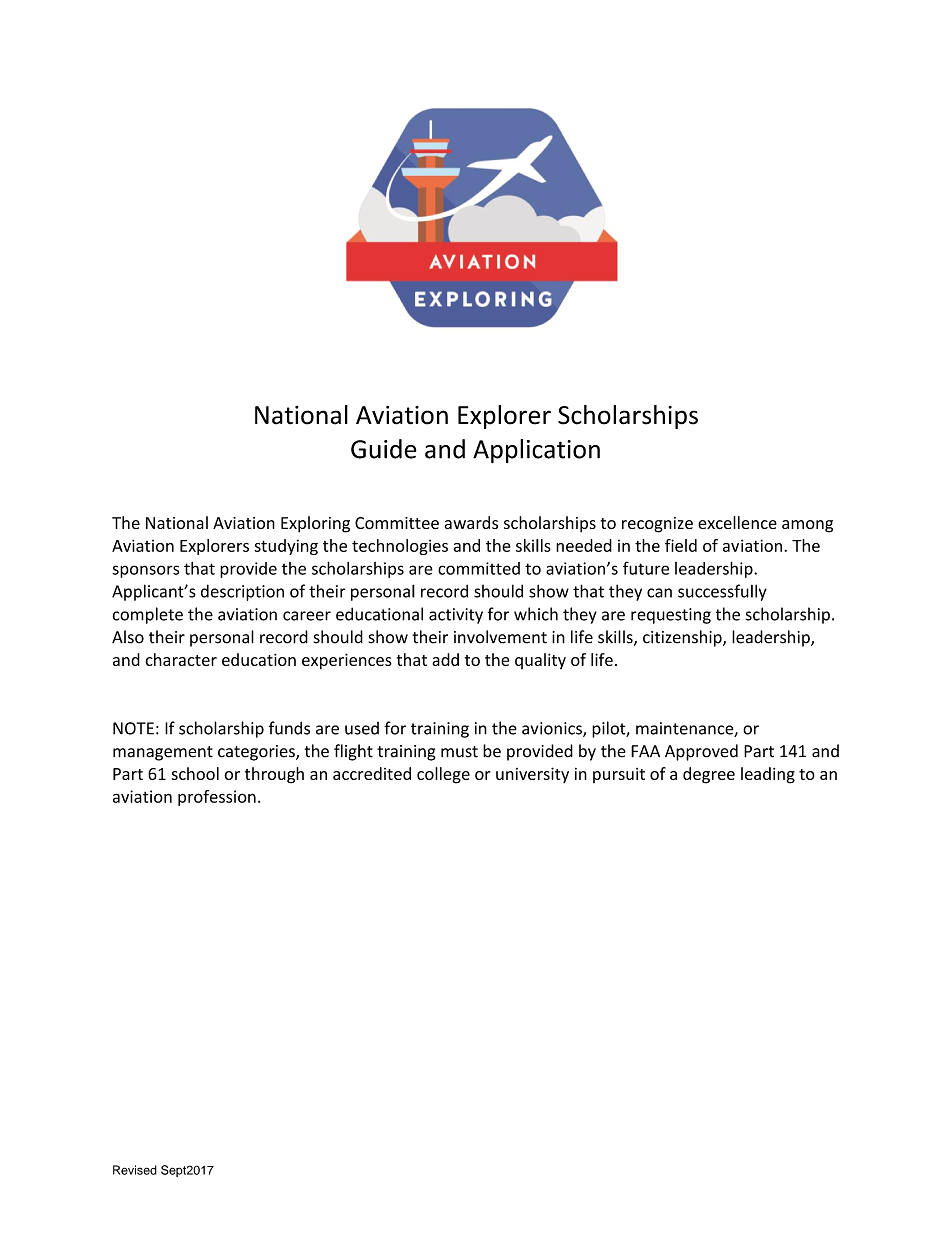  I want to click on Exploring, so click(315, 524).
